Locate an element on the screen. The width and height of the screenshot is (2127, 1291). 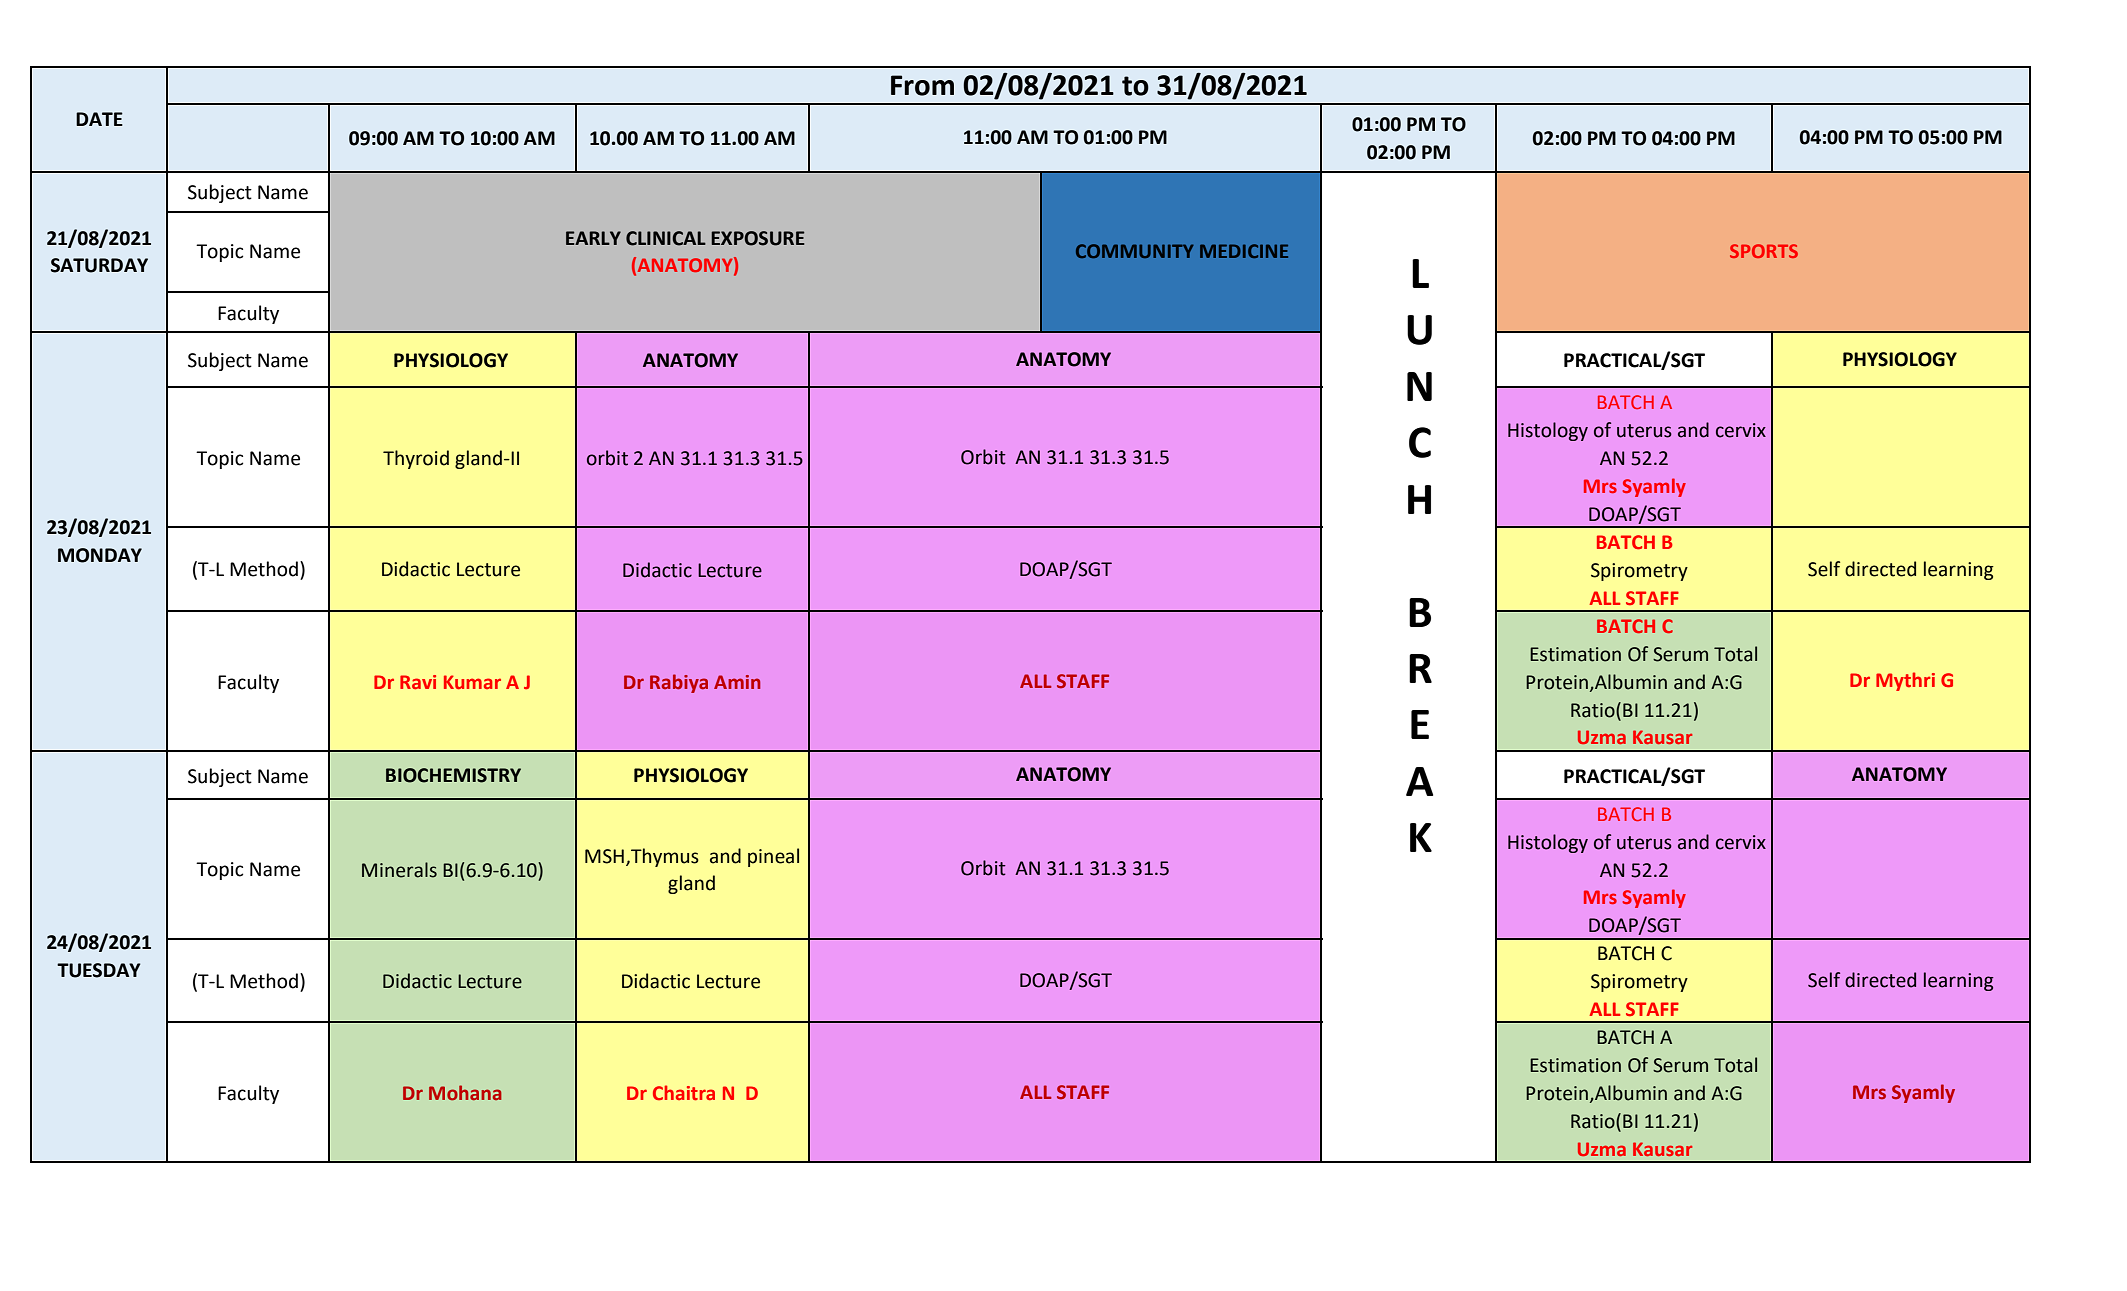
MONDAY is located at coordinates (100, 555).
